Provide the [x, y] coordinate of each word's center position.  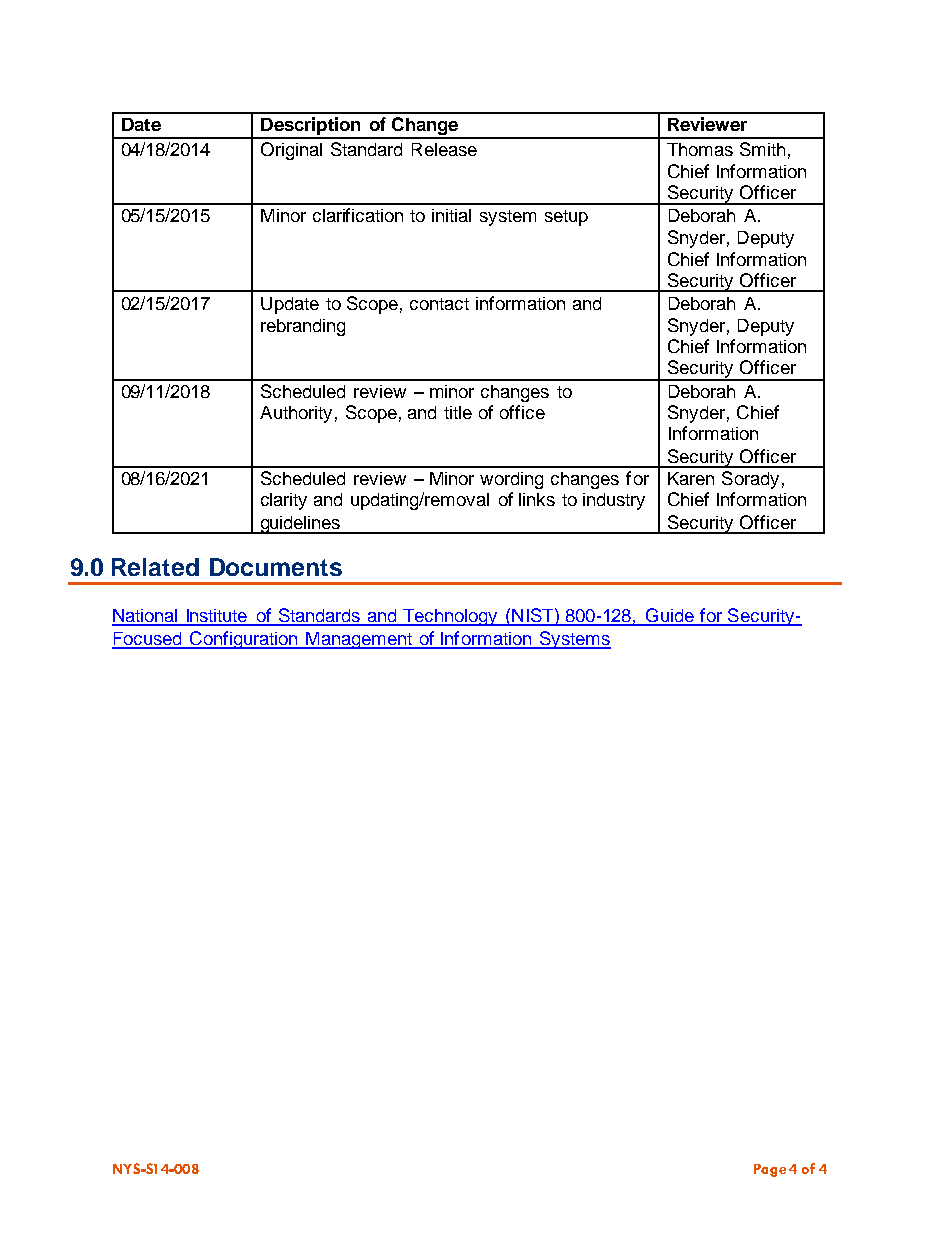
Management [359, 640]
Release [444, 149]
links [537, 499]
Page [770, 1170]
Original [291, 151]
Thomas [700, 149]
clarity [284, 501]
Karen [691, 478]
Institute [217, 617]
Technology [450, 617]
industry [614, 501]
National [146, 617]
